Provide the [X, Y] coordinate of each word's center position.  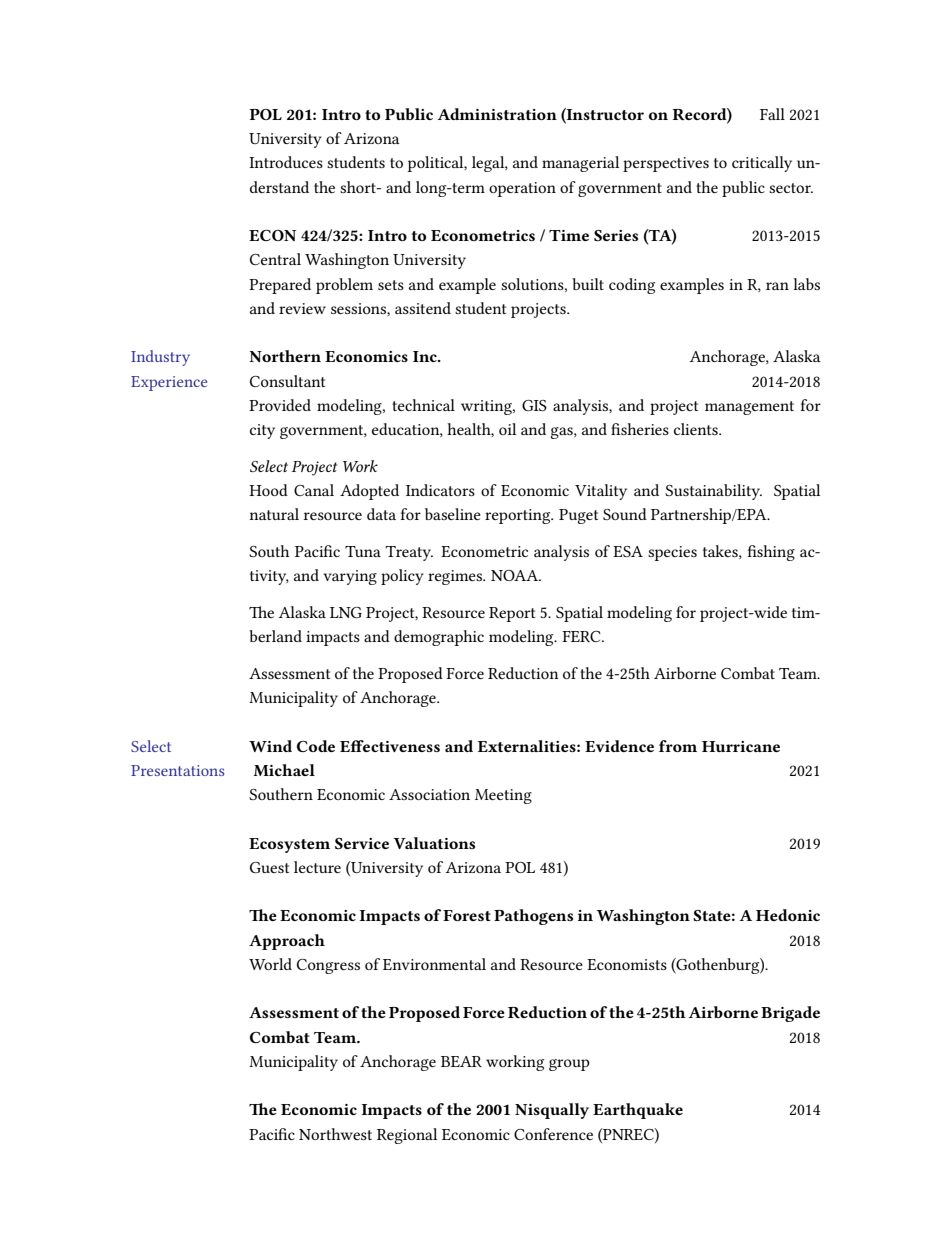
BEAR [461, 1061]
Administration [497, 114]
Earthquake [638, 1111]
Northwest [335, 1134]
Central [275, 259]
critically [762, 164]
